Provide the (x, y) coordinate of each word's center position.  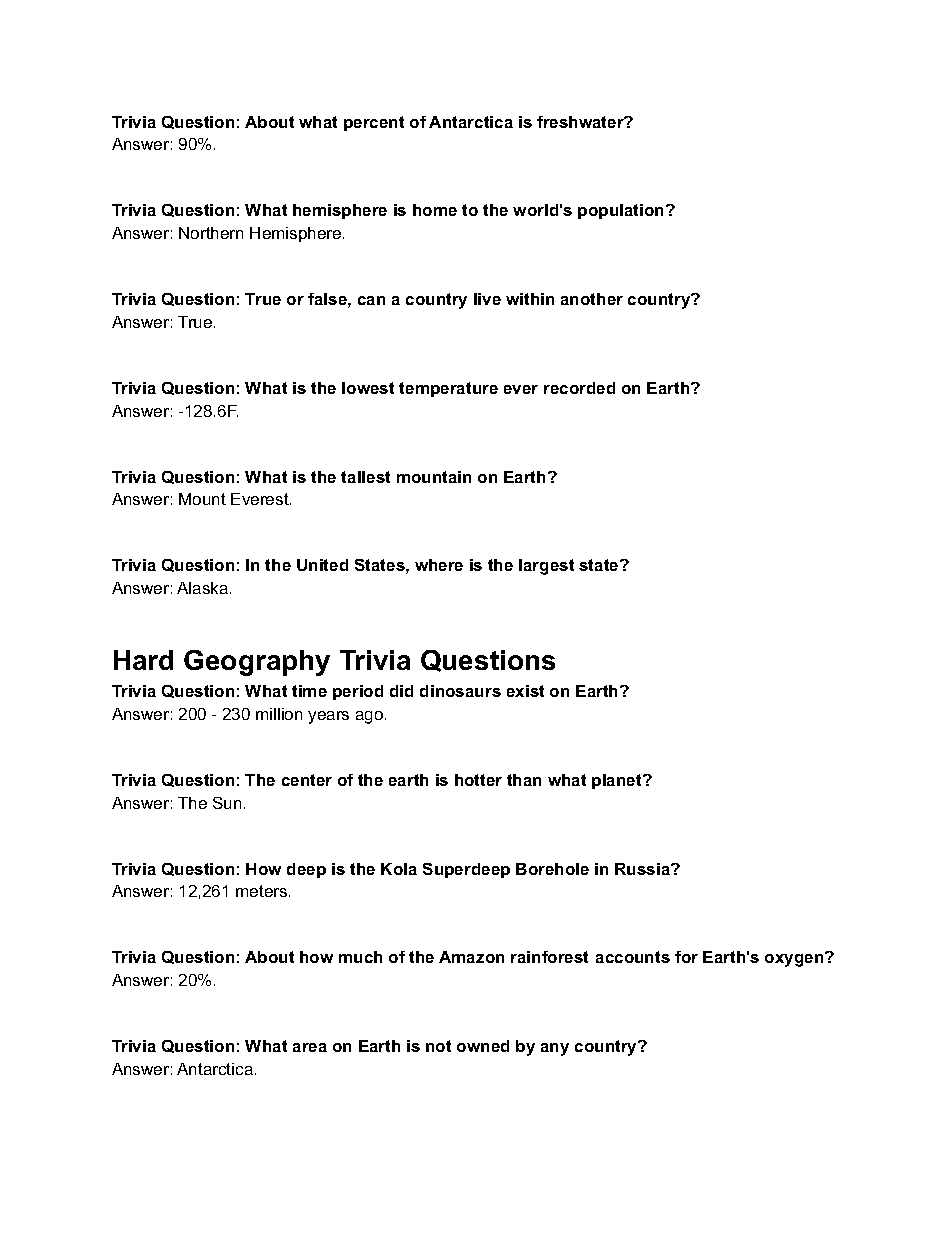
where (439, 565)
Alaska (204, 588)
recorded (579, 388)
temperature (448, 389)
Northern (211, 233)
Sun (227, 803)
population (622, 211)
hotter (478, 780)
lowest (368, 388)
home (435, 210)
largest (546, 567)
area (310, 1047)
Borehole (552, 869)
